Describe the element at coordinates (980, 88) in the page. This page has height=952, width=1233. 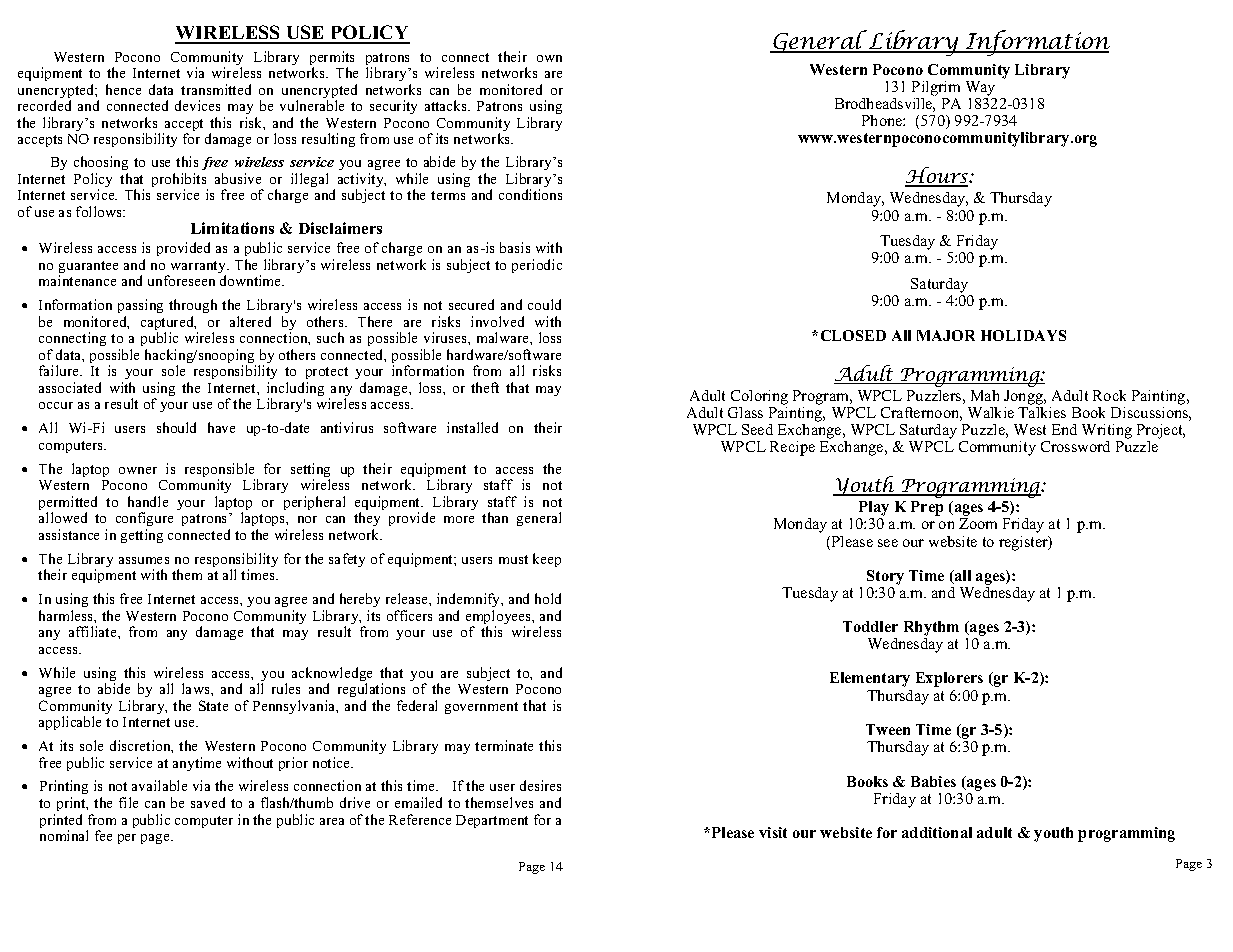
I see `Way` at that location.
